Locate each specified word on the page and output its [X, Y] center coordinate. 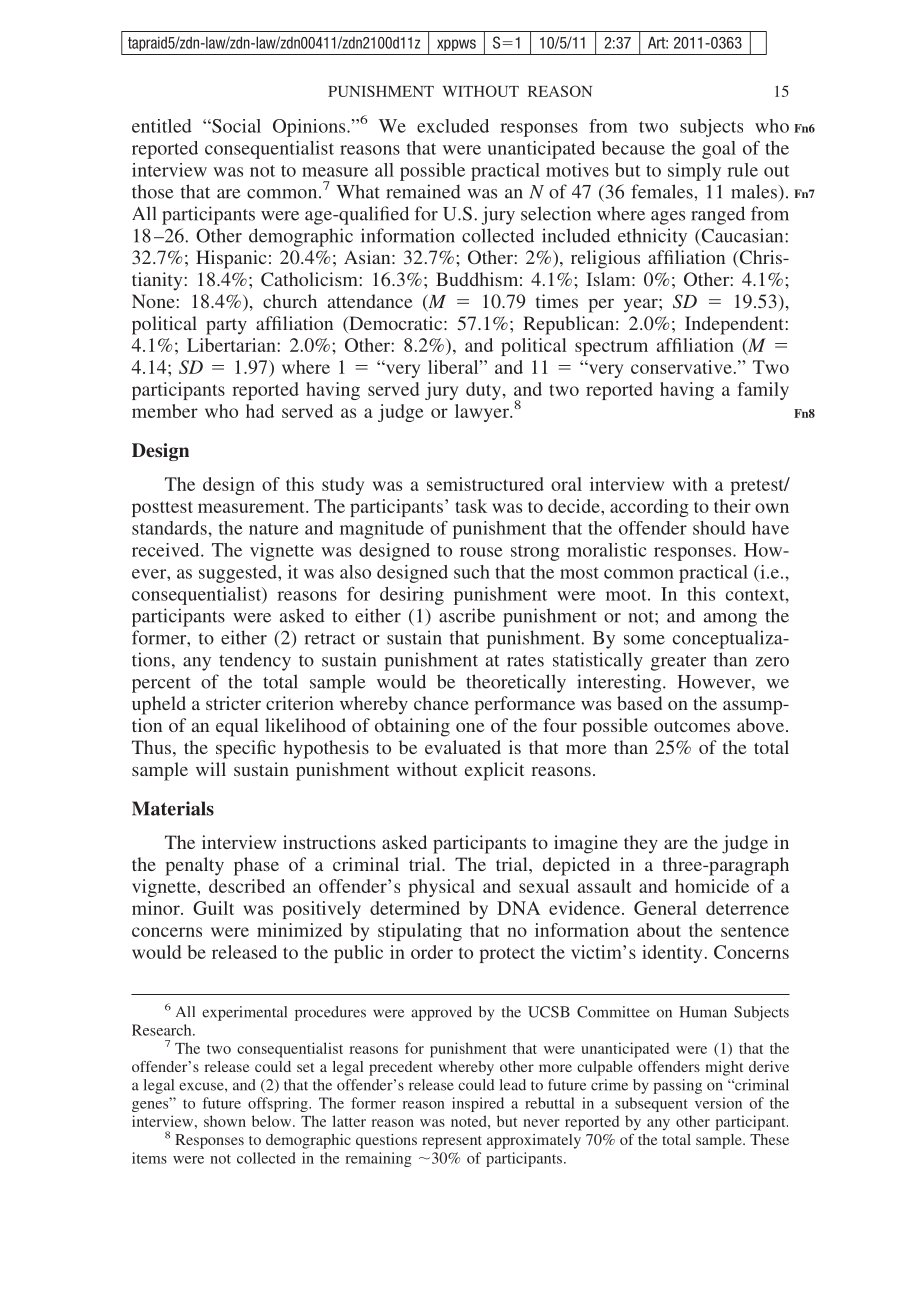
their [732, 506]
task [471, 506]
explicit [494, 771]
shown [225, 1121]
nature [274, 529]
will [211, 769]
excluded [453, 126]
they [641, 844]
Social [235, 126]
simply [694, 172]
